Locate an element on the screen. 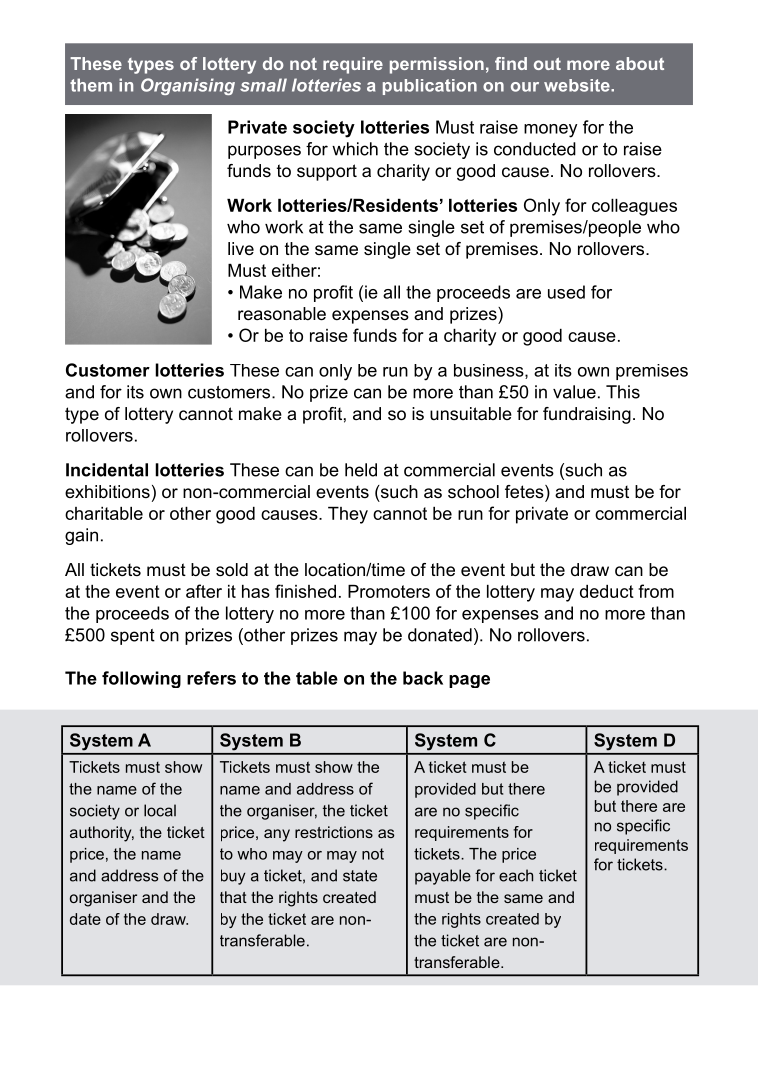 This screenshot has width=758, height=1076. value is located at coordinates (574, 392).
